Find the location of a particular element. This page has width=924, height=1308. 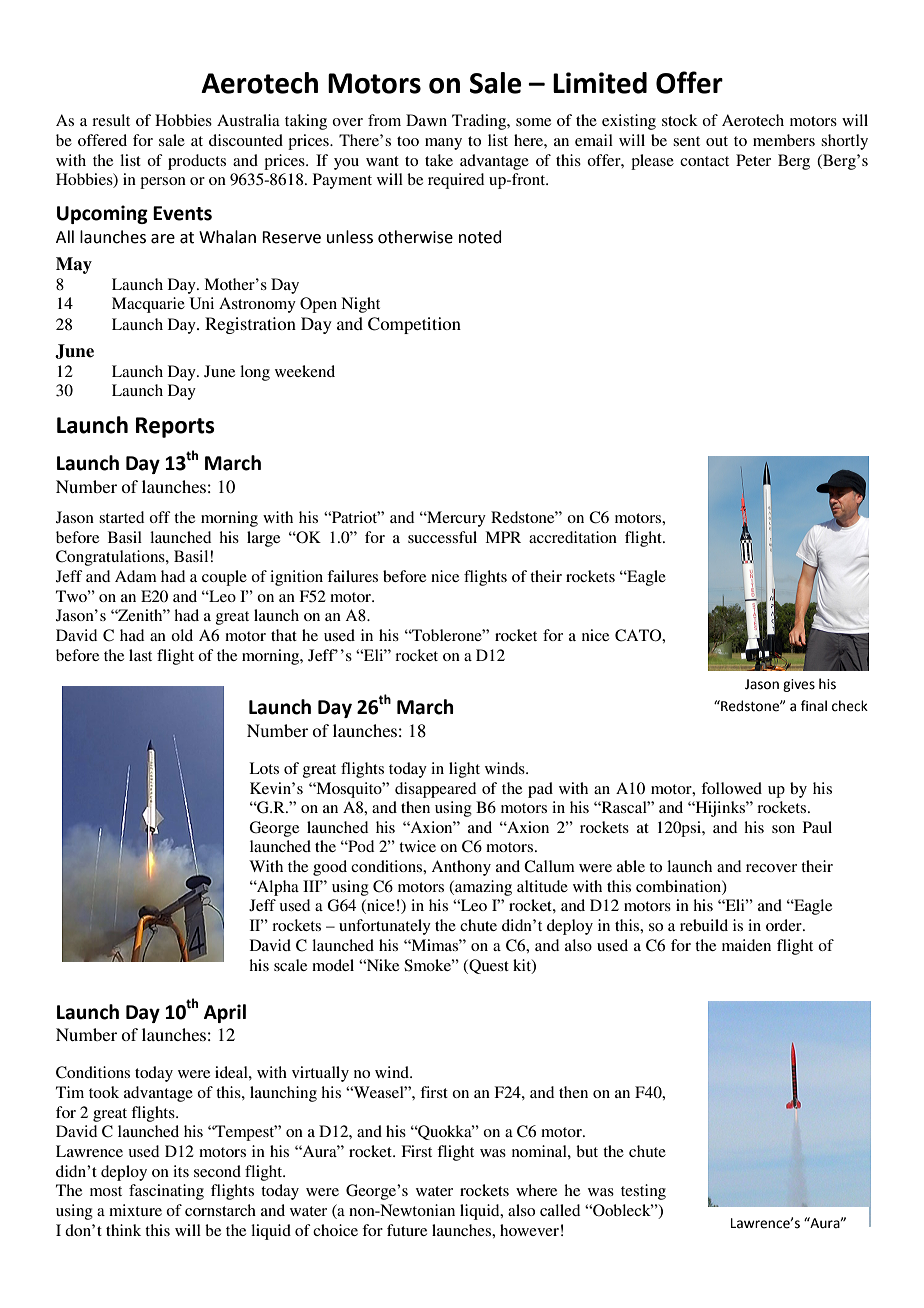

gives is located at coordinates (799, 685).
